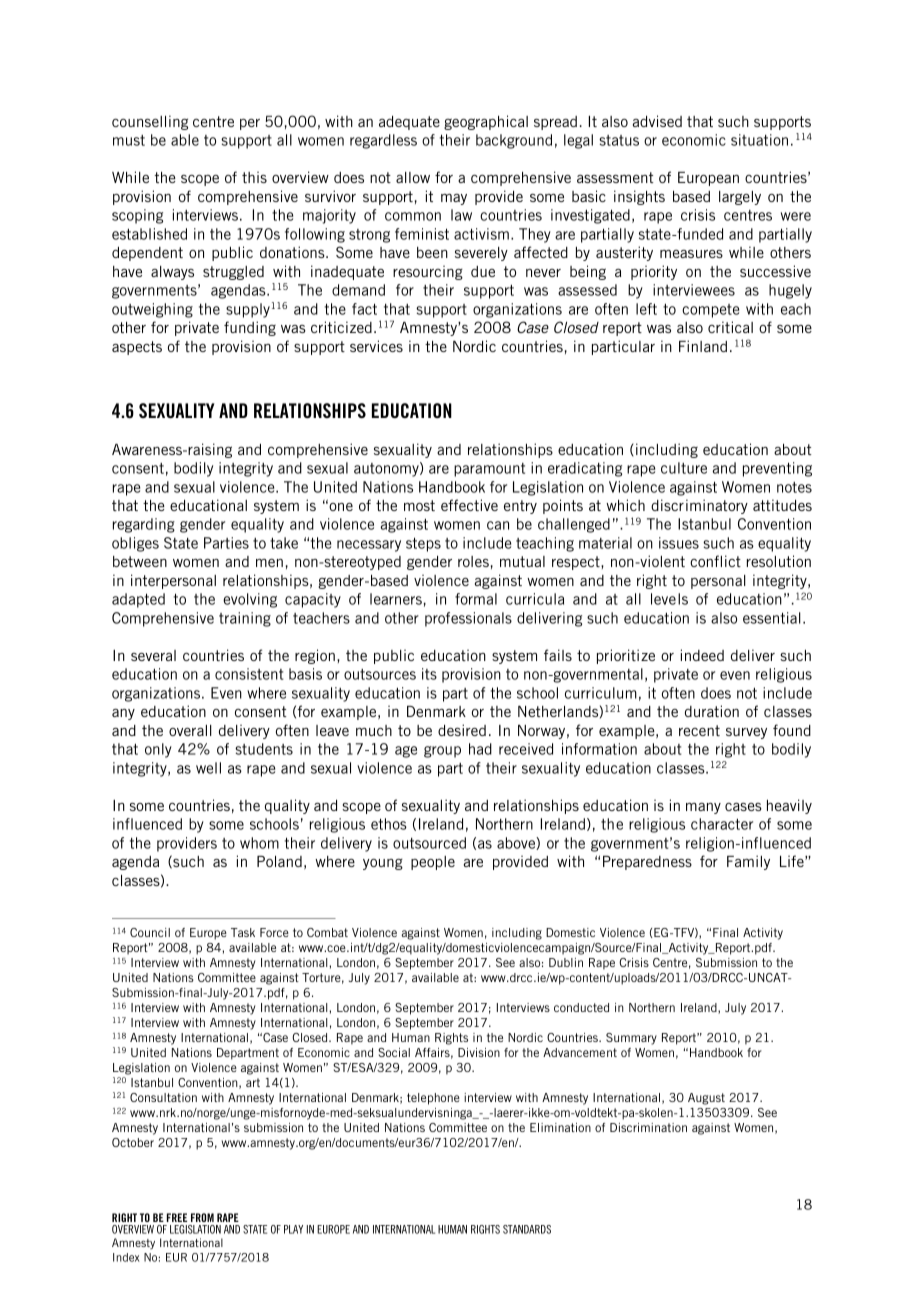 Image resolution: width=924 pixels, height=1308 pixels. Describe the element at coordinates (429, 674) in the page. I see `its` at that location.
